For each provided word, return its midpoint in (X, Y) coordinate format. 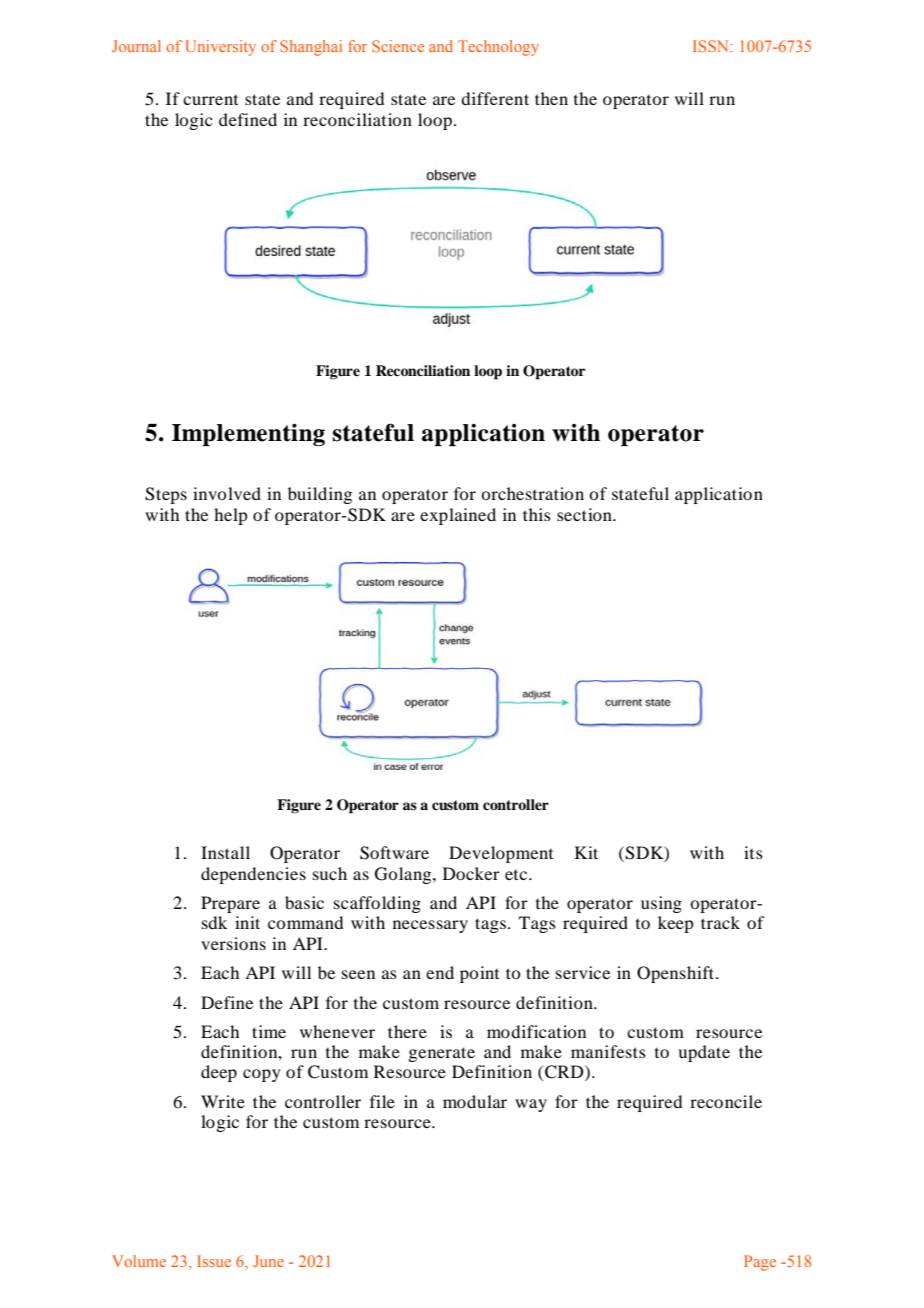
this (537, 514)
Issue (214, 1261)
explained (458, 516)
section (585, 514)
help (230, 516)
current (210, 100)
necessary (430, 926)
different (495, 98)
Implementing (248, 434)
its (753, 852)
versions (233, 943)
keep (675, 924)
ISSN (712, 46)
